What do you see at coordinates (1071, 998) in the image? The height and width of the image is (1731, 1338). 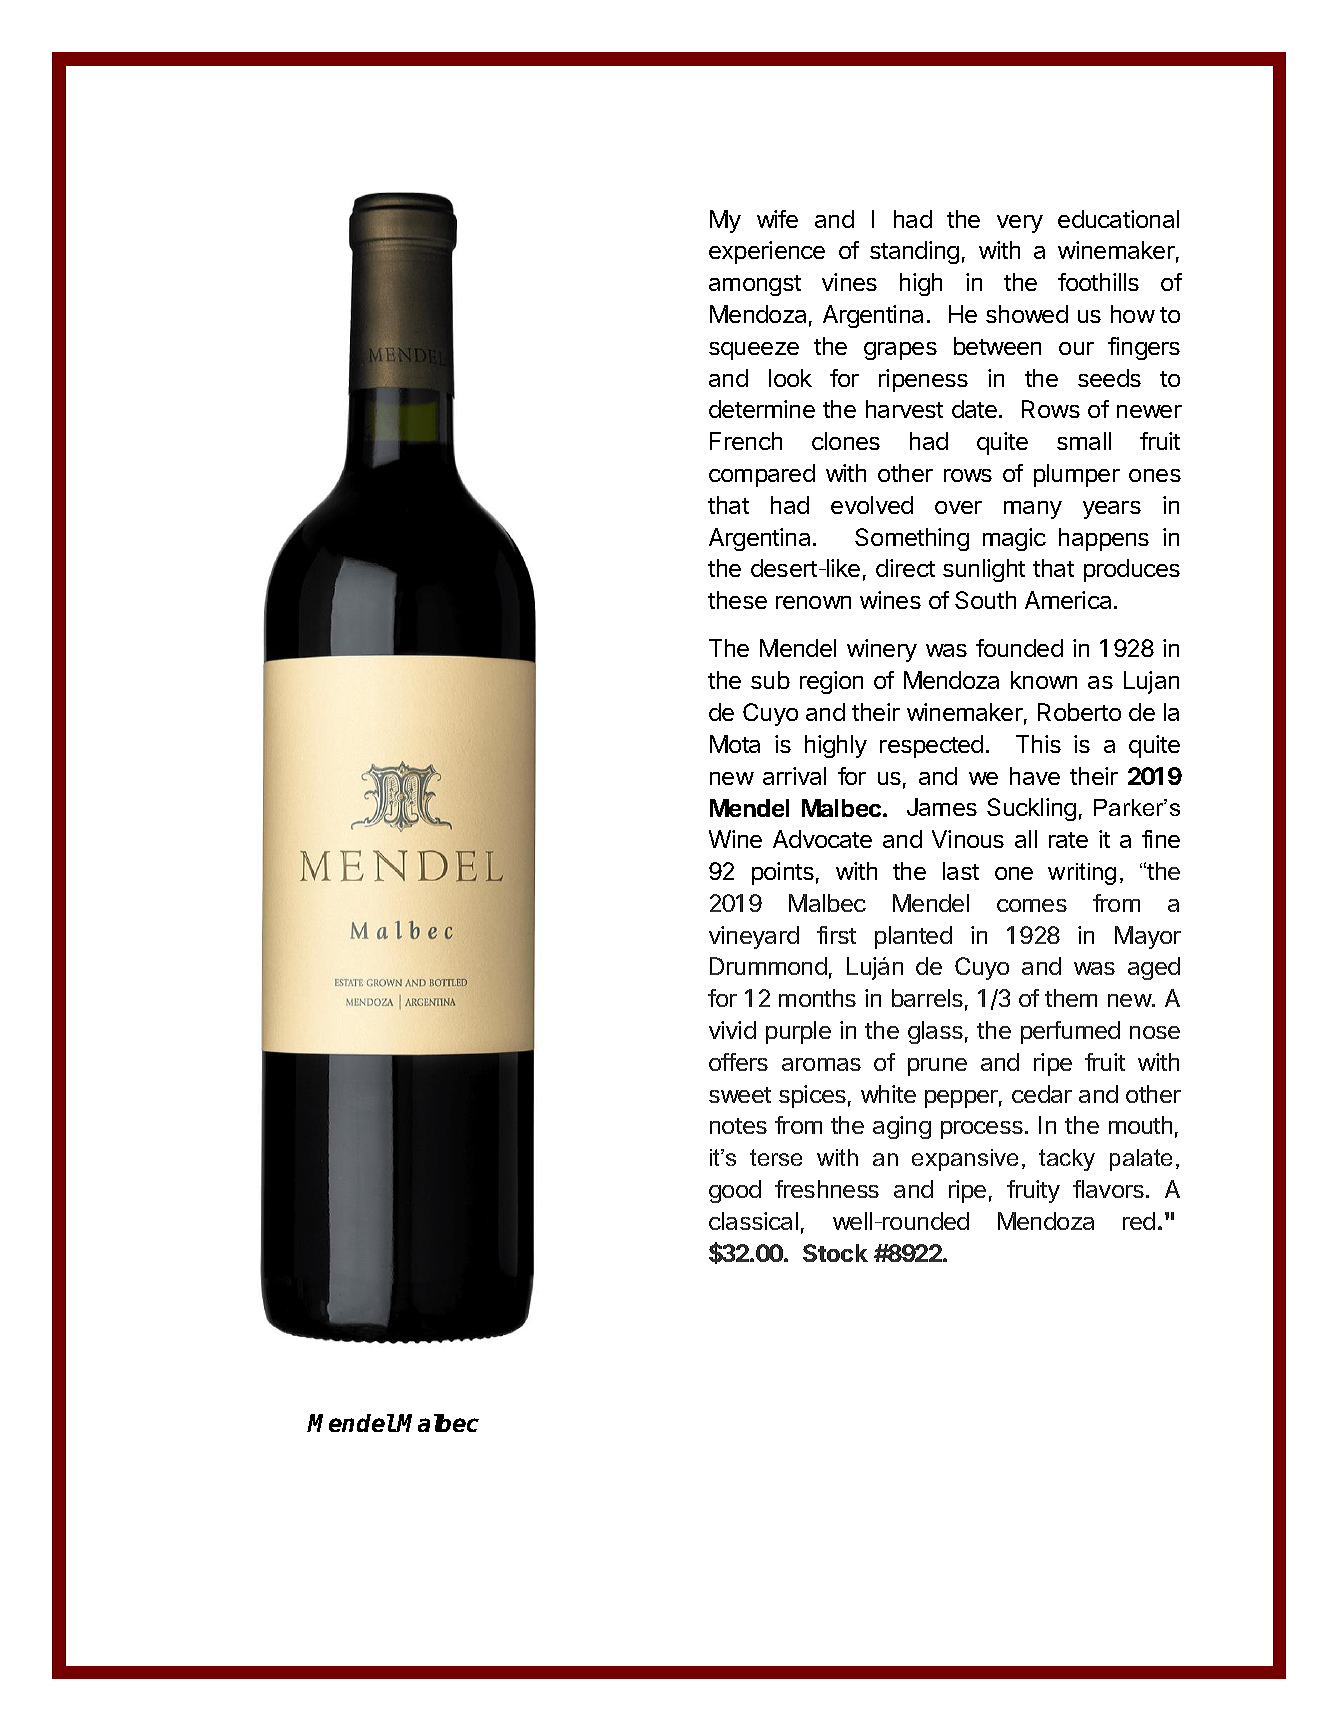 I see `them` at bounding box center [1071, 998].
